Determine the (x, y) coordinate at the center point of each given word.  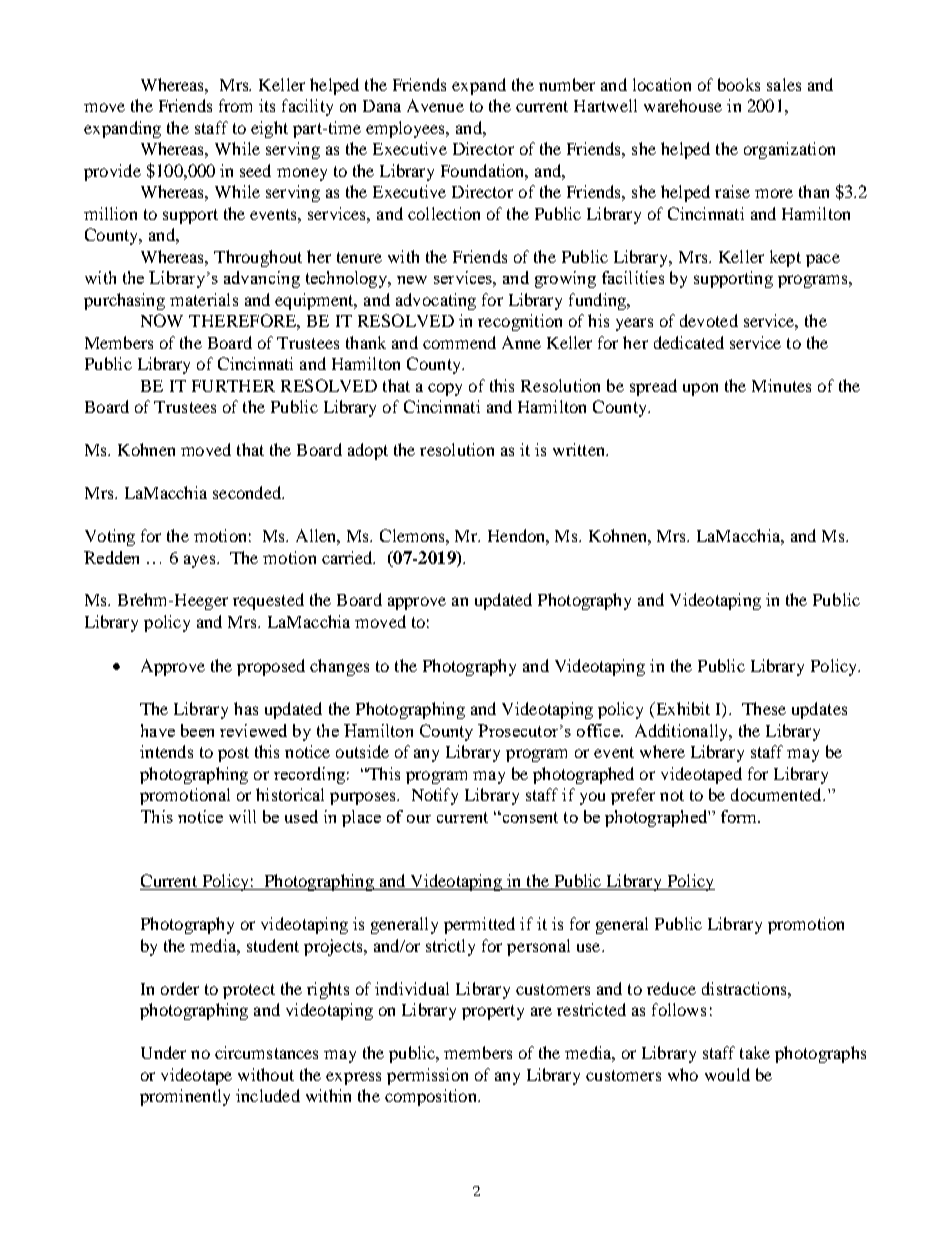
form (740, 816)
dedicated (689, 342)
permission (427, 1076)
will (242, 816)
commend (459, 342)
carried (348, 557)
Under (163, 1052)
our (419, 819)
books (739, 84)
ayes (201, 561)
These (764, 708)
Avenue (435, 105)
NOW (162, 320)
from (235, 105)
